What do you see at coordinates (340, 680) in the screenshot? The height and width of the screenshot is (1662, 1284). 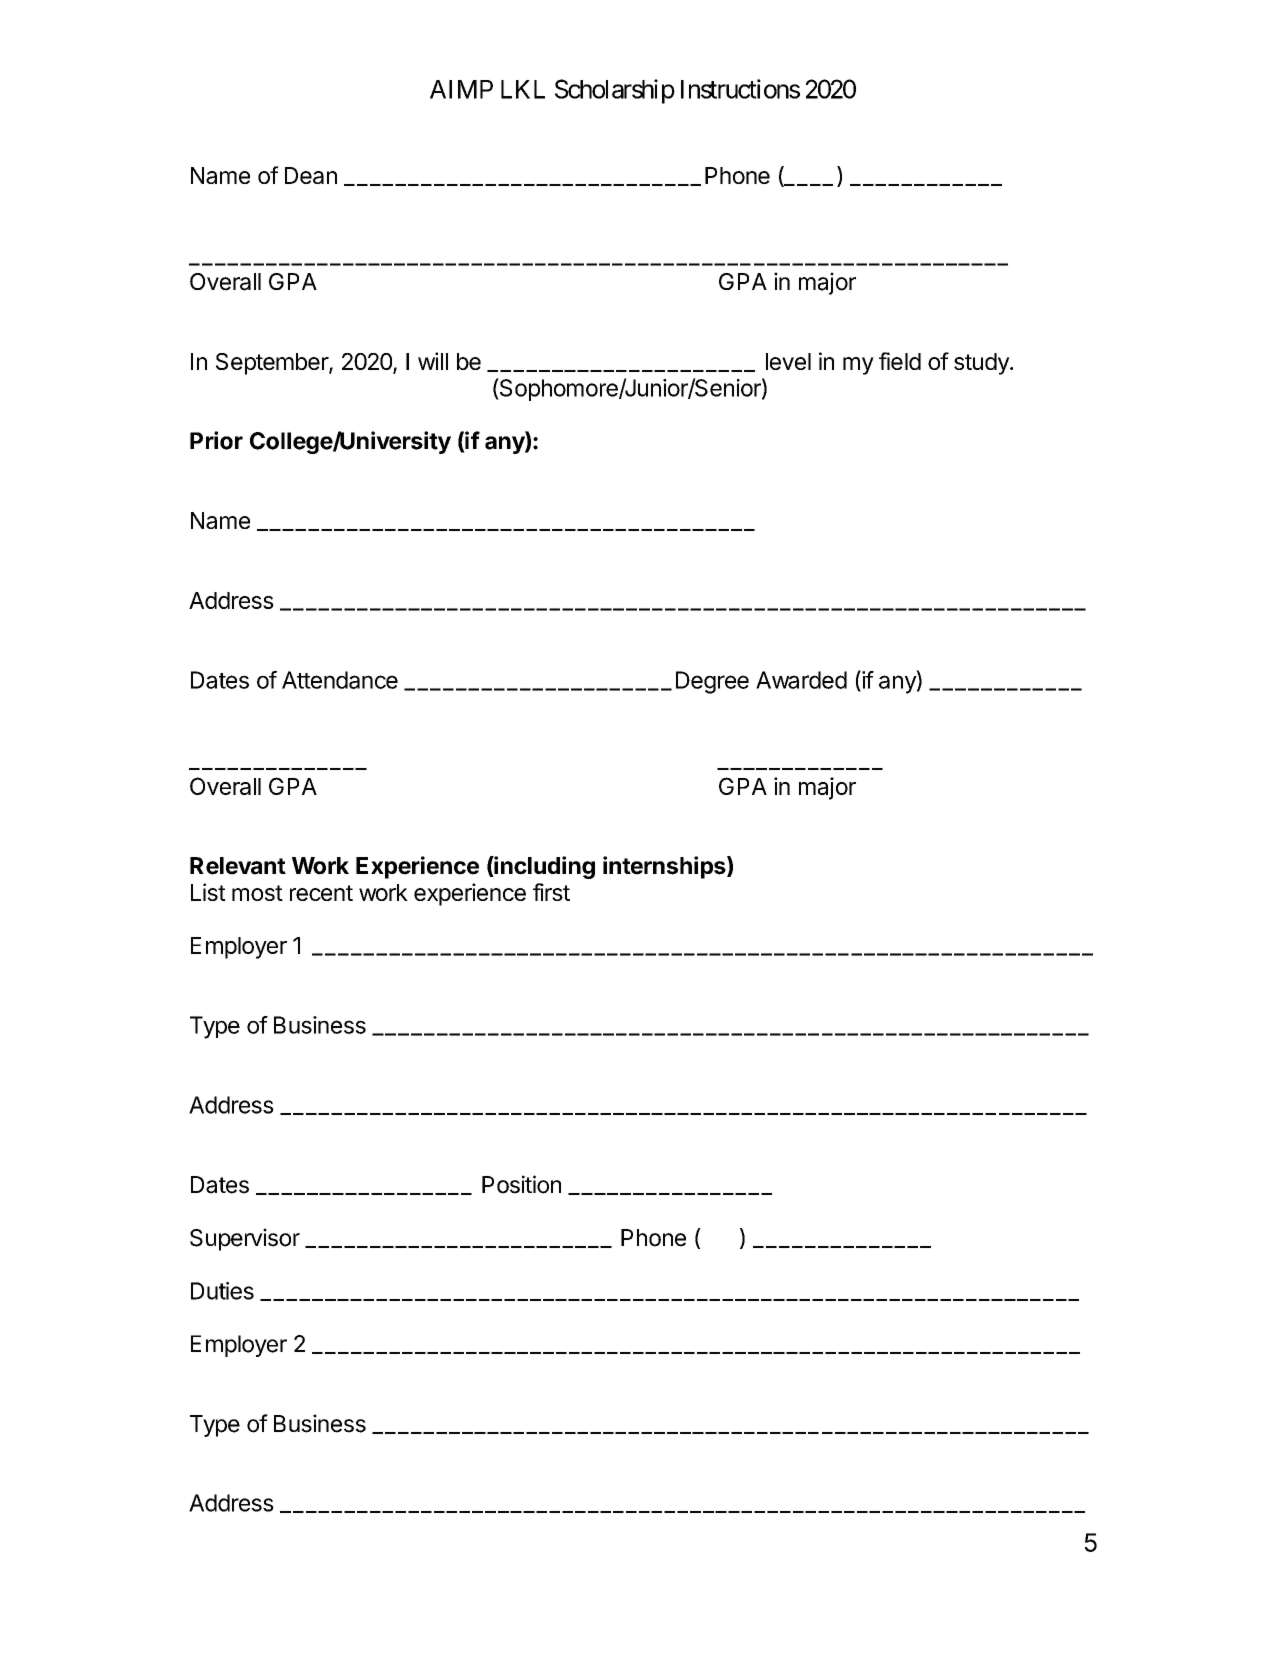 I see `Attendance` at bounding box center [340, 680].
